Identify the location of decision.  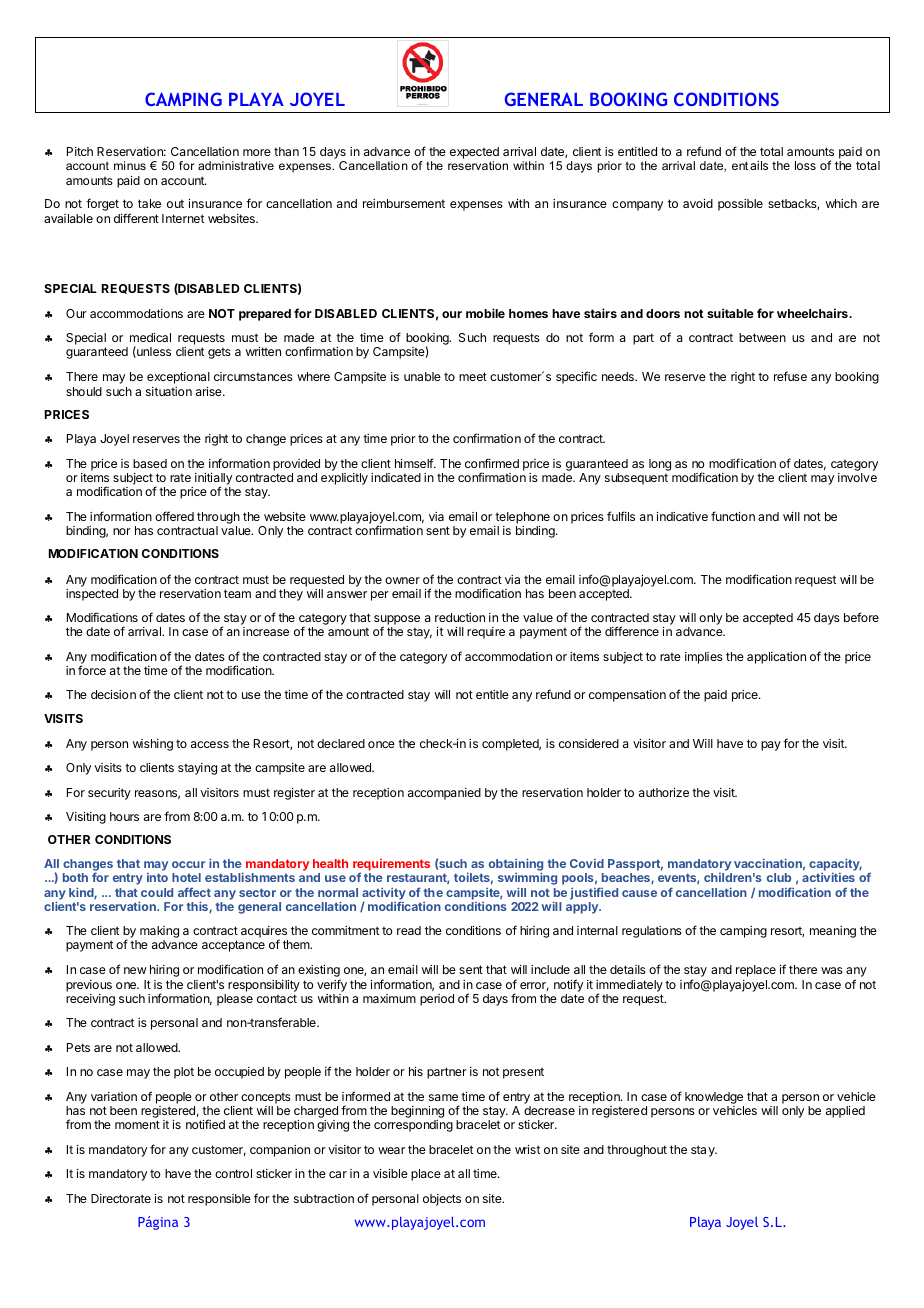
(113, 694).
